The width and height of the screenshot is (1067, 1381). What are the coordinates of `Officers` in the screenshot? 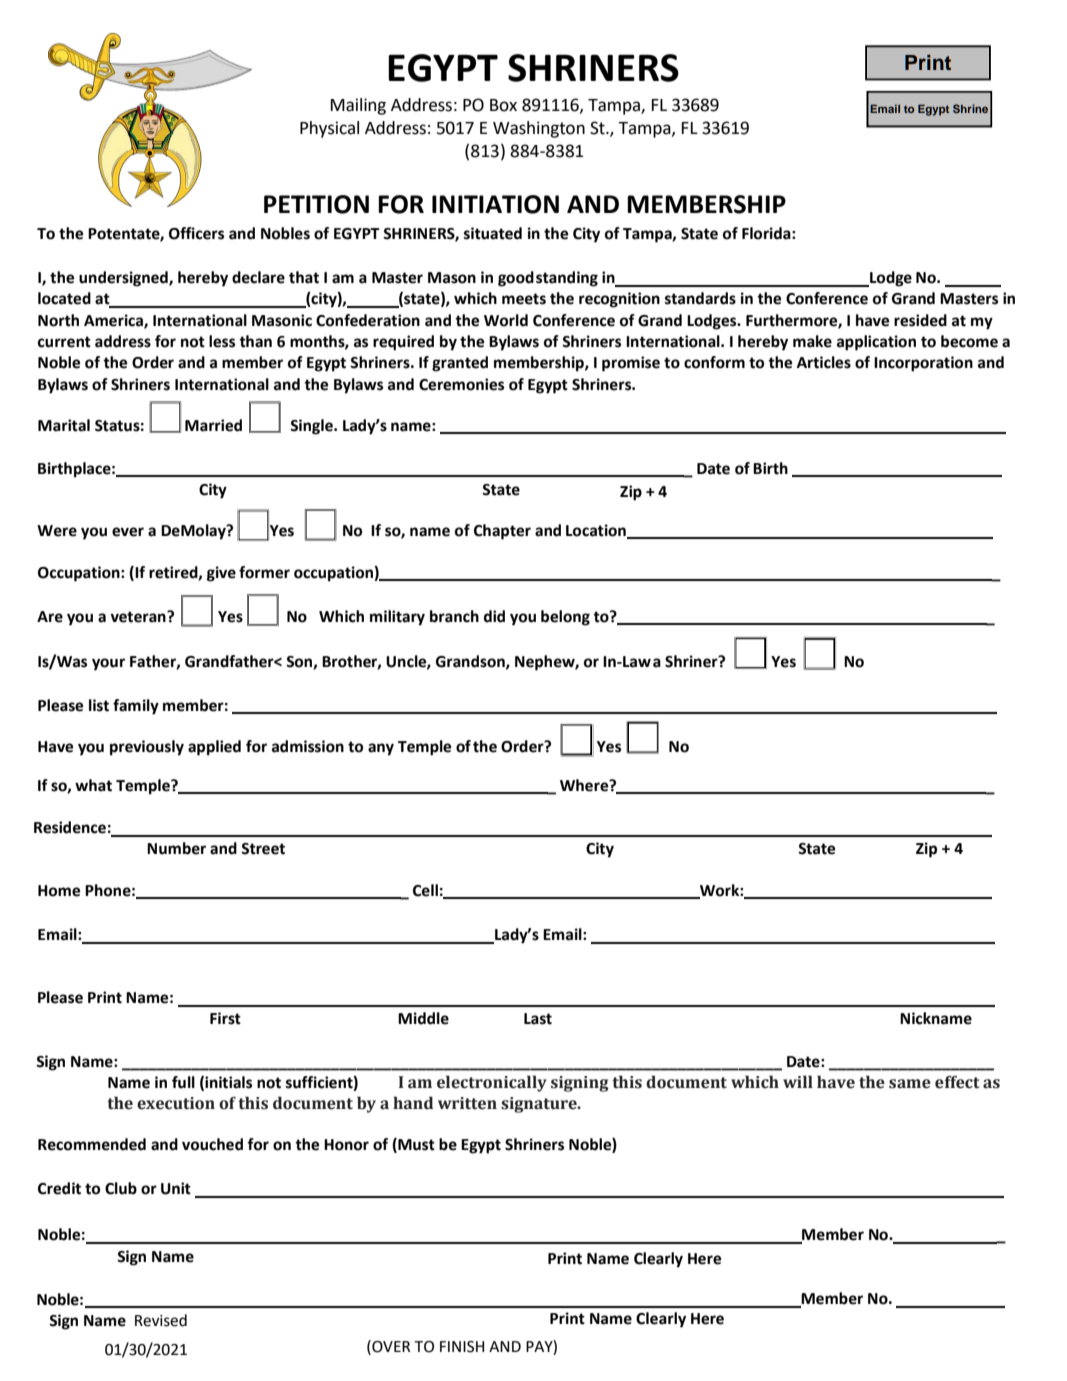 It's located at (196, 233).
